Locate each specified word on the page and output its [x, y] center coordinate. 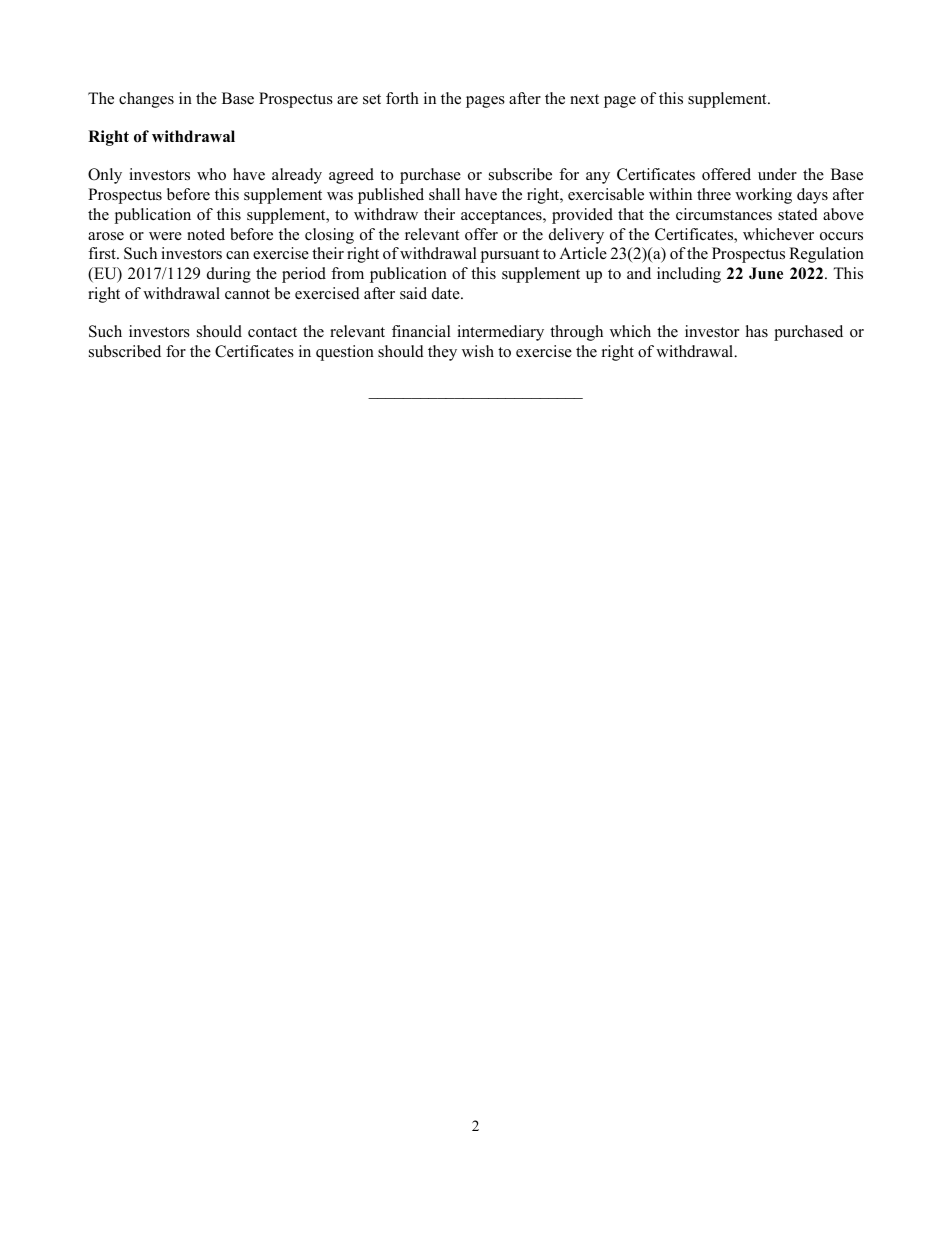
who [211, 174]
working [763, 196]
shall [444, 194]
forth [402, 98]
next [584, 99]
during [229, 275]
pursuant [509, 256]
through [576, 333]
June [766, 273]
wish [478, 351]
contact [272, 332]
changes [146, 100]
